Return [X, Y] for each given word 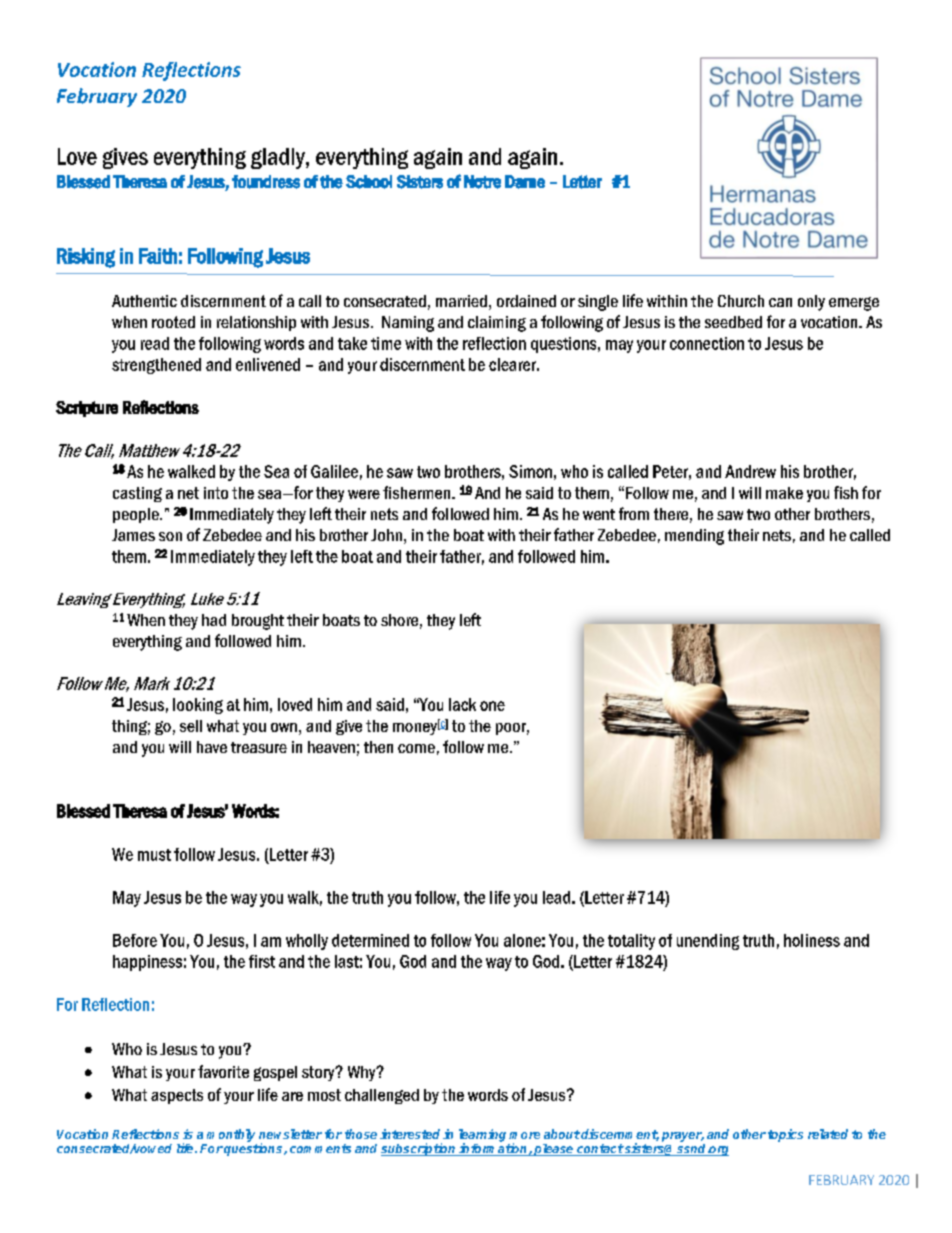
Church [741, 301]
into [216, 493]
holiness [812, 940]
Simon [530, 471]
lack [462, 704]
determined [370, 940]
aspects [177, 1096]
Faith [158, 256]
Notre [482, 182]
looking [198, 706]
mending [694, 537]
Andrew [750, 471]
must [154, 855]
